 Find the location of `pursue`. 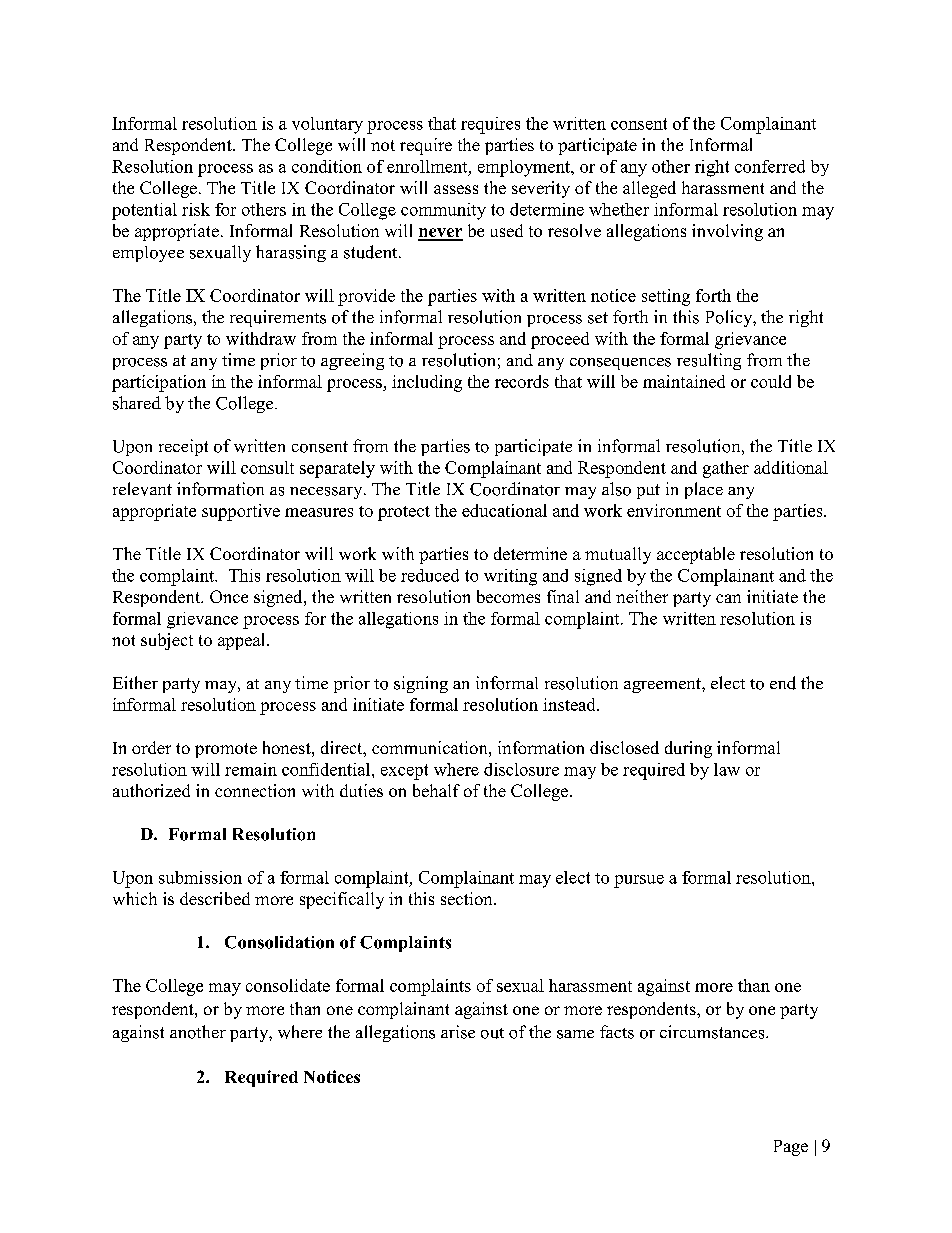

pursue is located at coordinates (639, 881).
